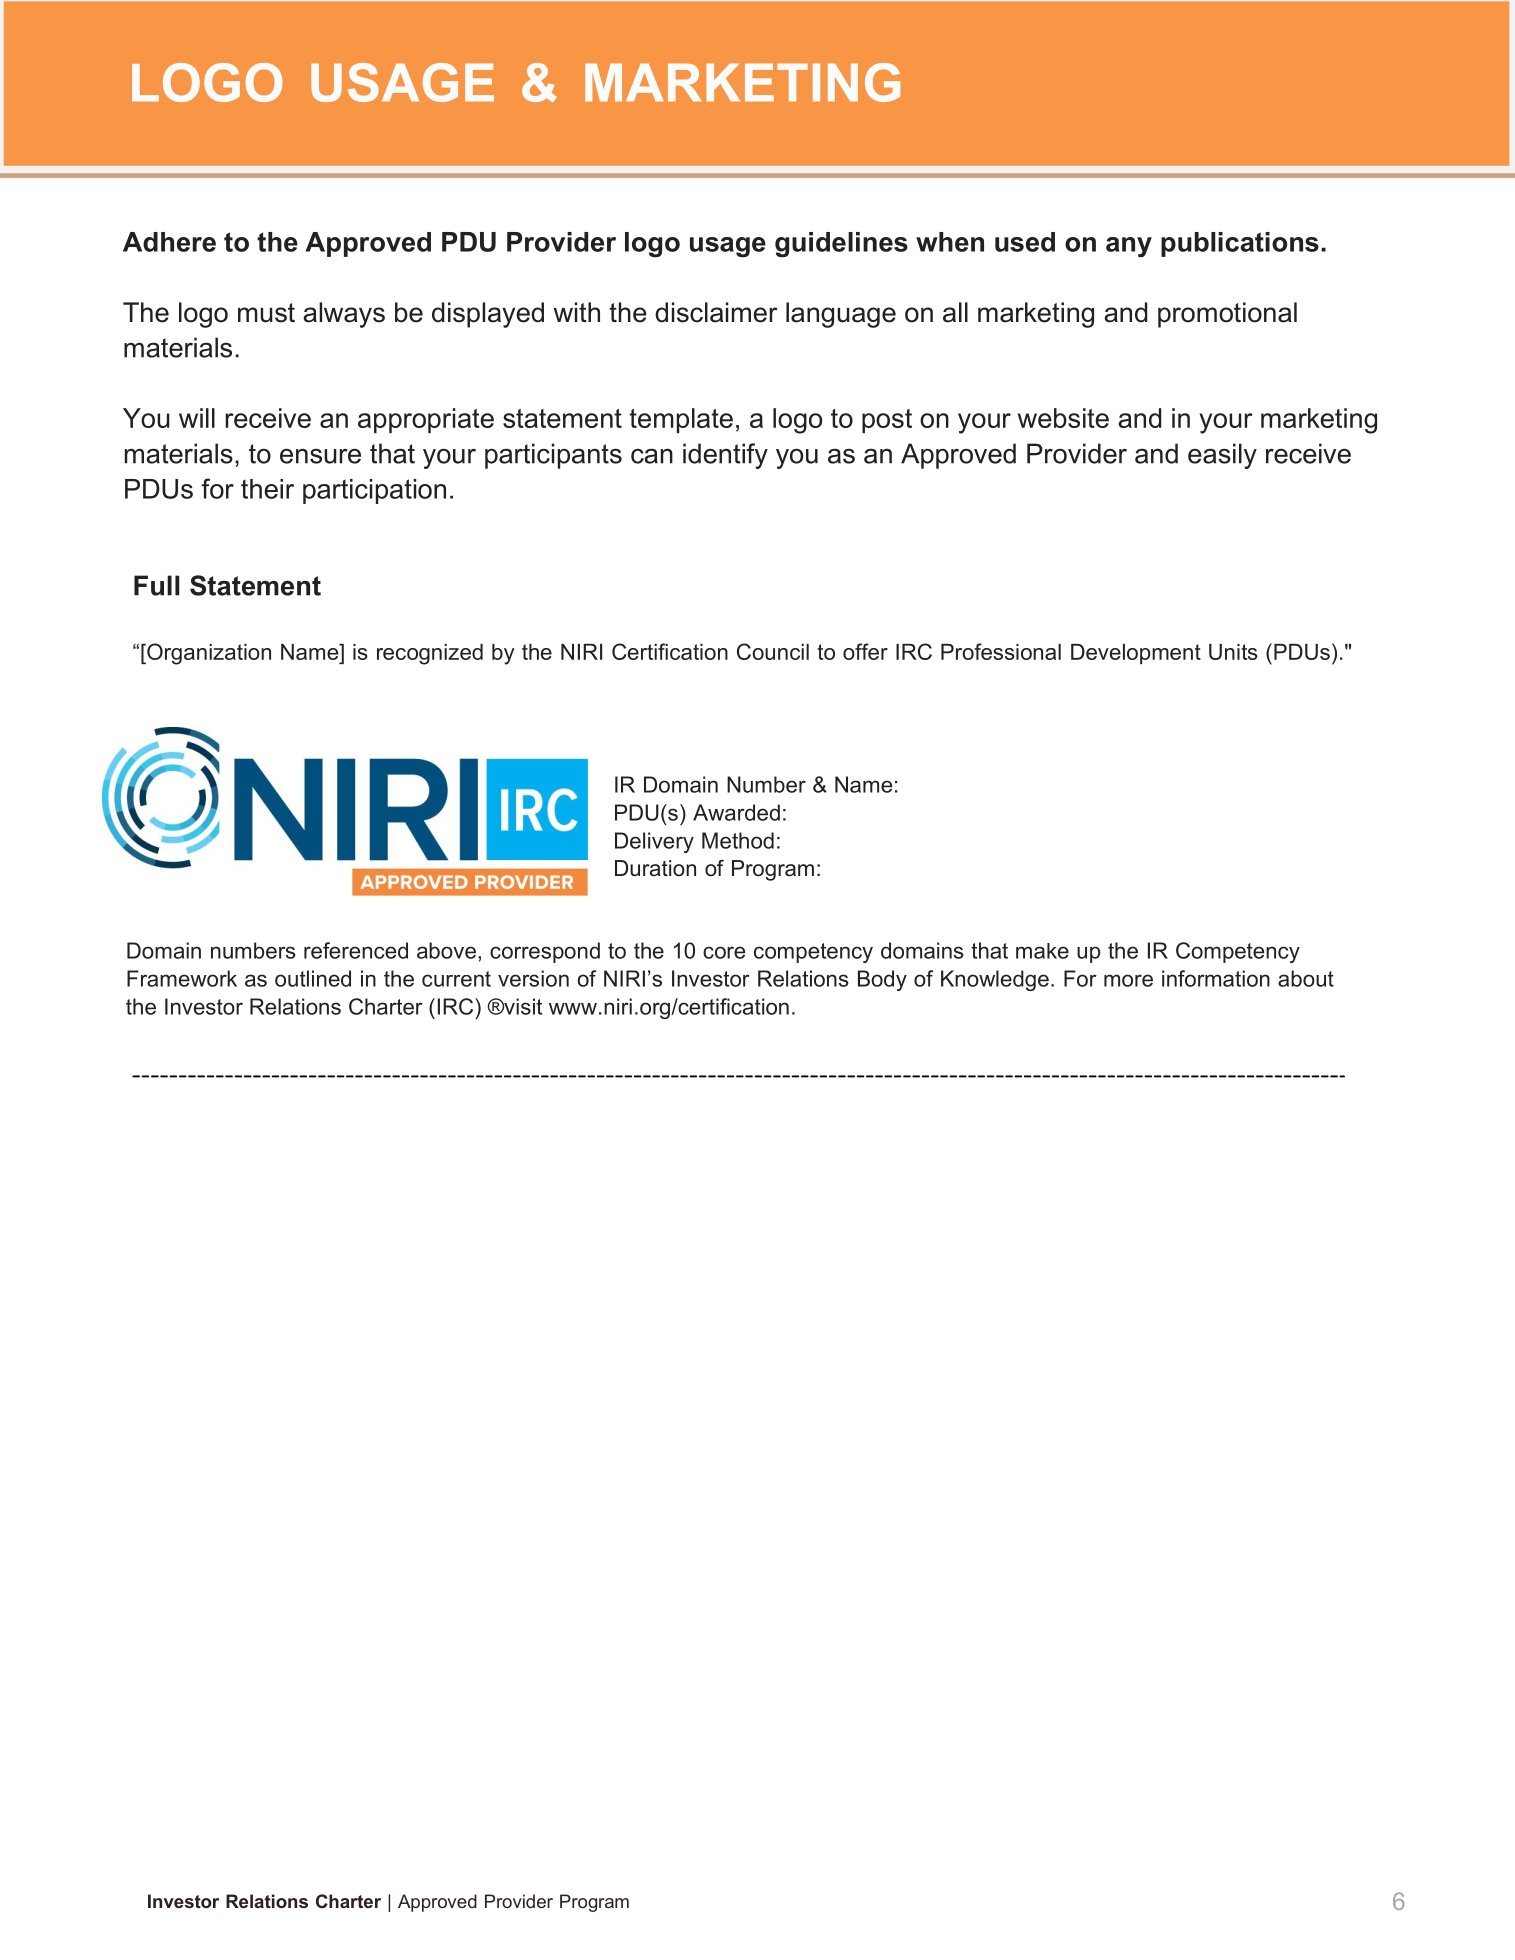 This screenshot has width=1515, height=1960. Describe the element at coordinates (841, 245) in the screenshot. I see `guidelines` at that location.
